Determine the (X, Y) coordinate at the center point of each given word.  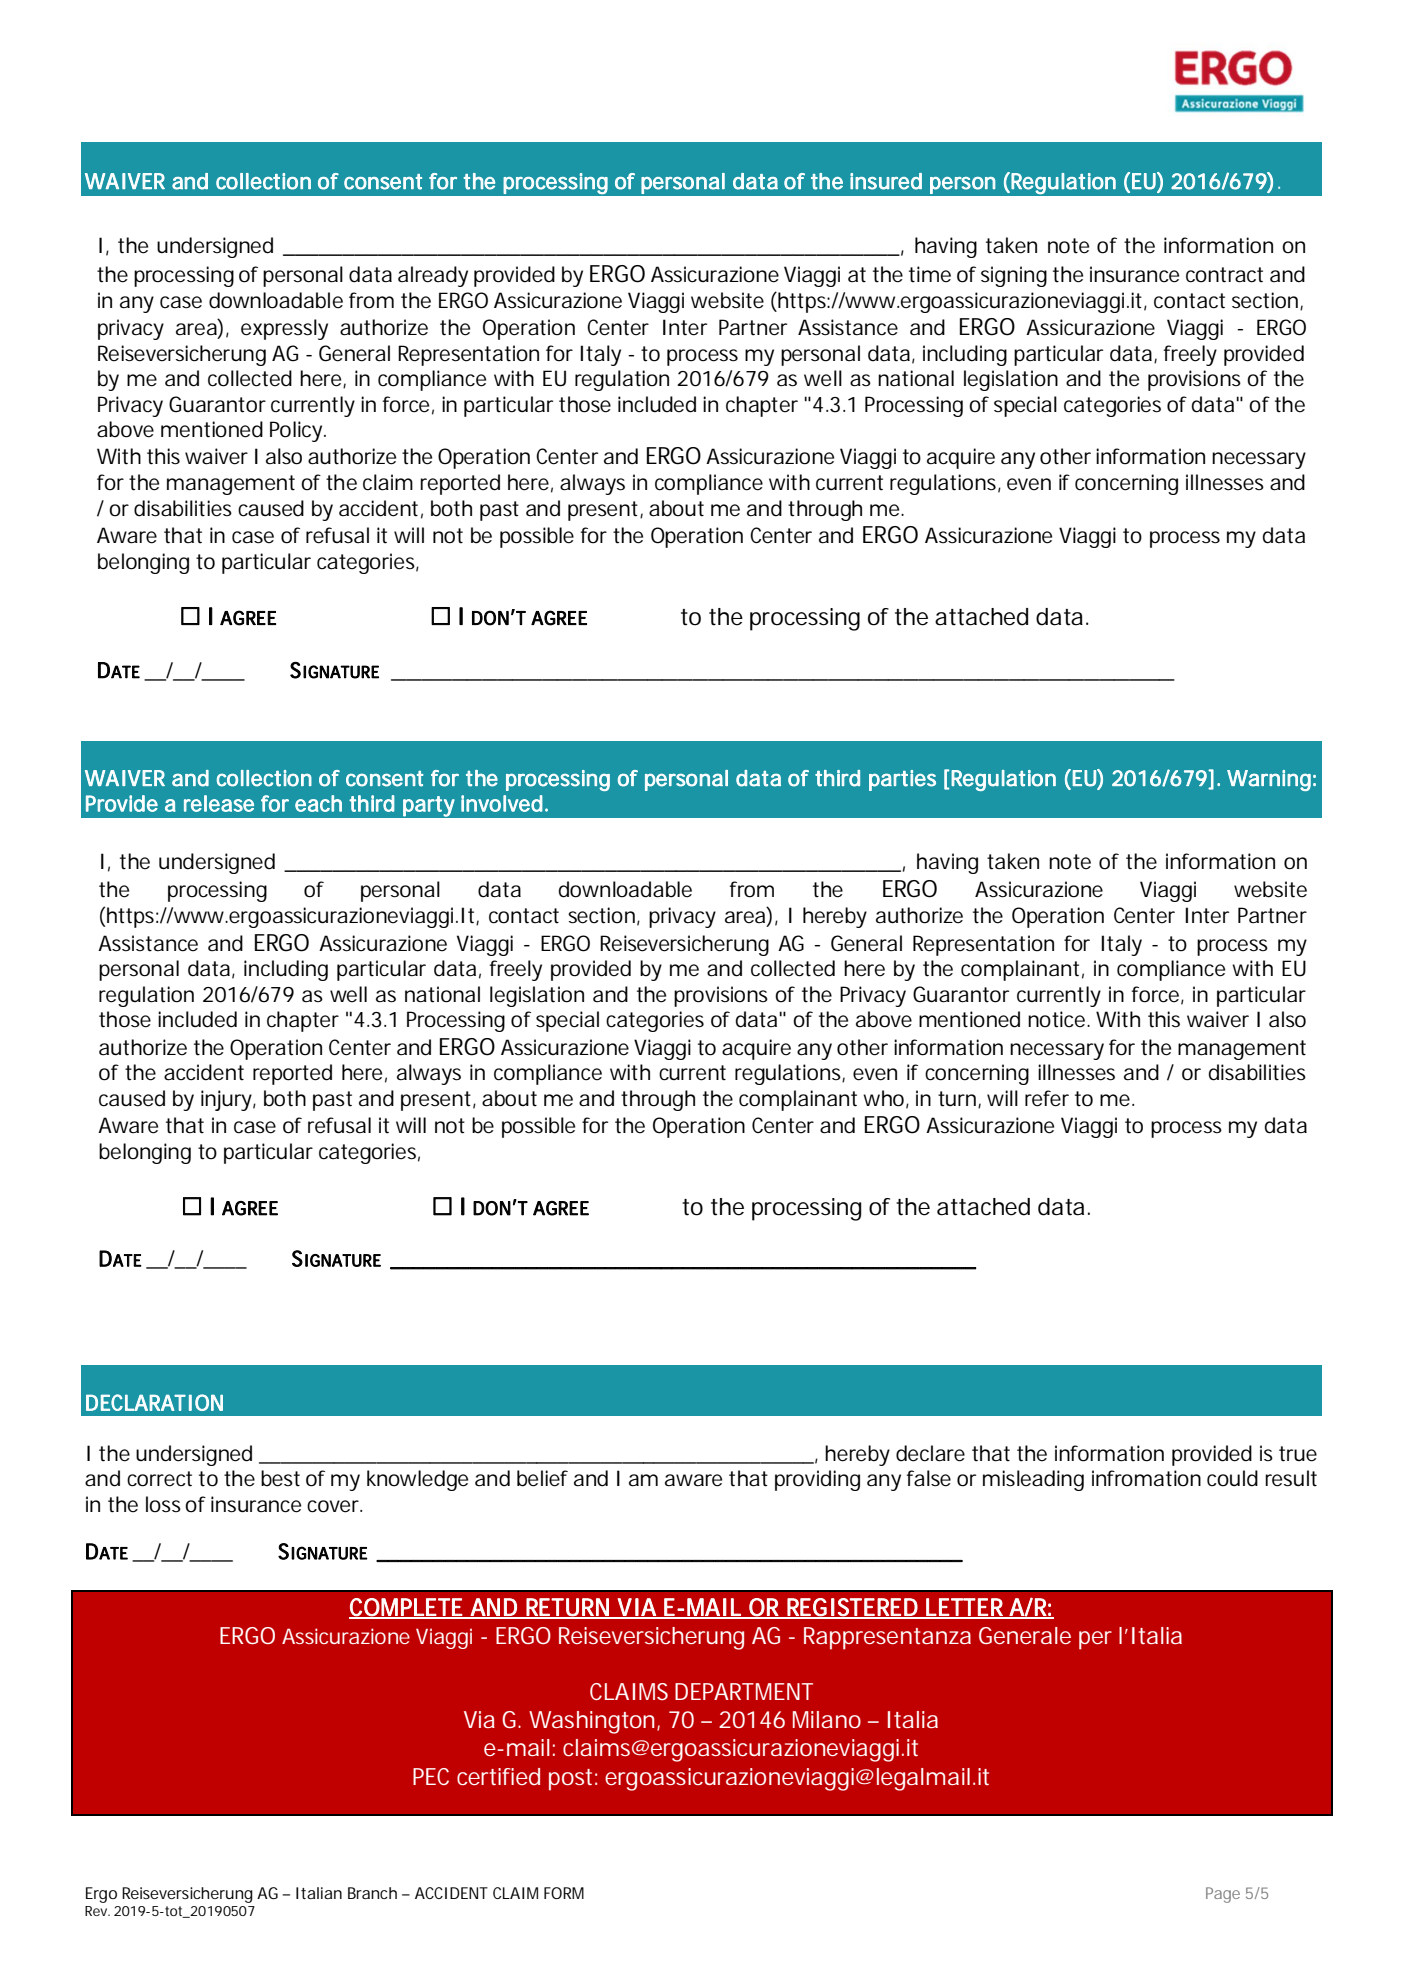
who (886, 1099)
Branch (372, 1893)
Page (1223, 1895)
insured (886, 181)
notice (1059, 1019)
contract (1224, 275)
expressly (284, 329)
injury (228, 1100)
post (573, 1780)
